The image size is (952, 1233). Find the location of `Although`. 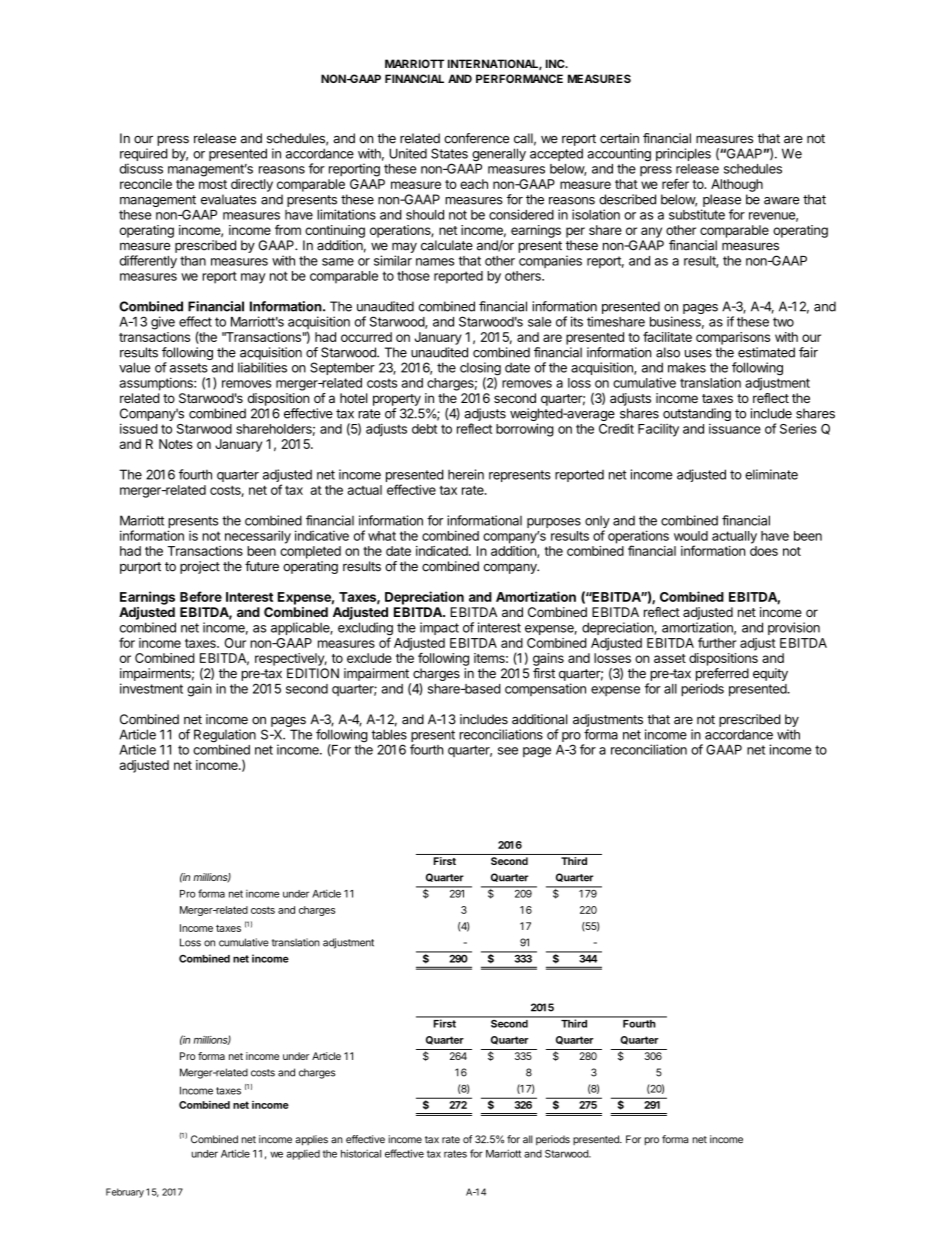

Although is located at coordinates (737, 185).
